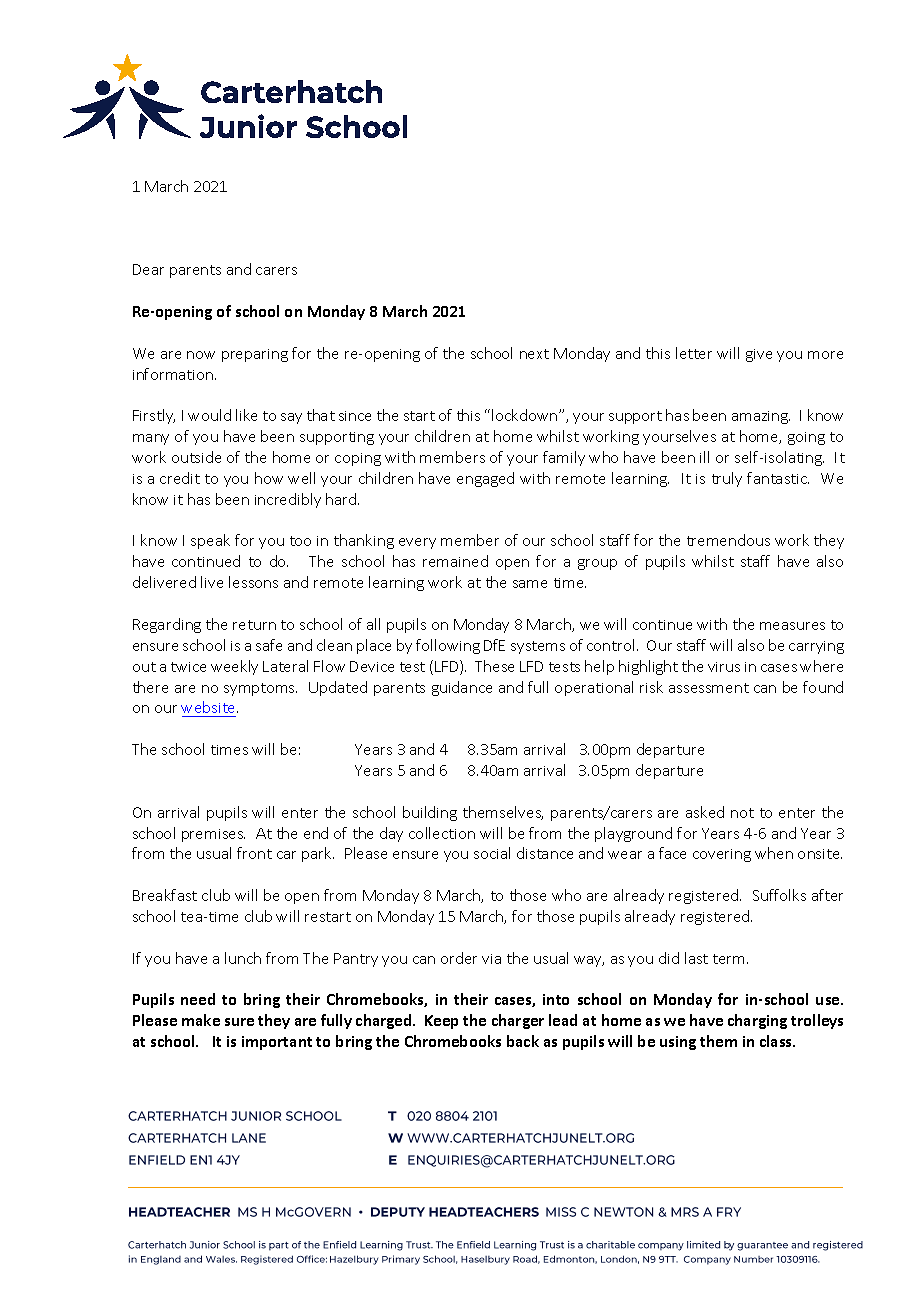  I want to click on next, so click(534, 354).
